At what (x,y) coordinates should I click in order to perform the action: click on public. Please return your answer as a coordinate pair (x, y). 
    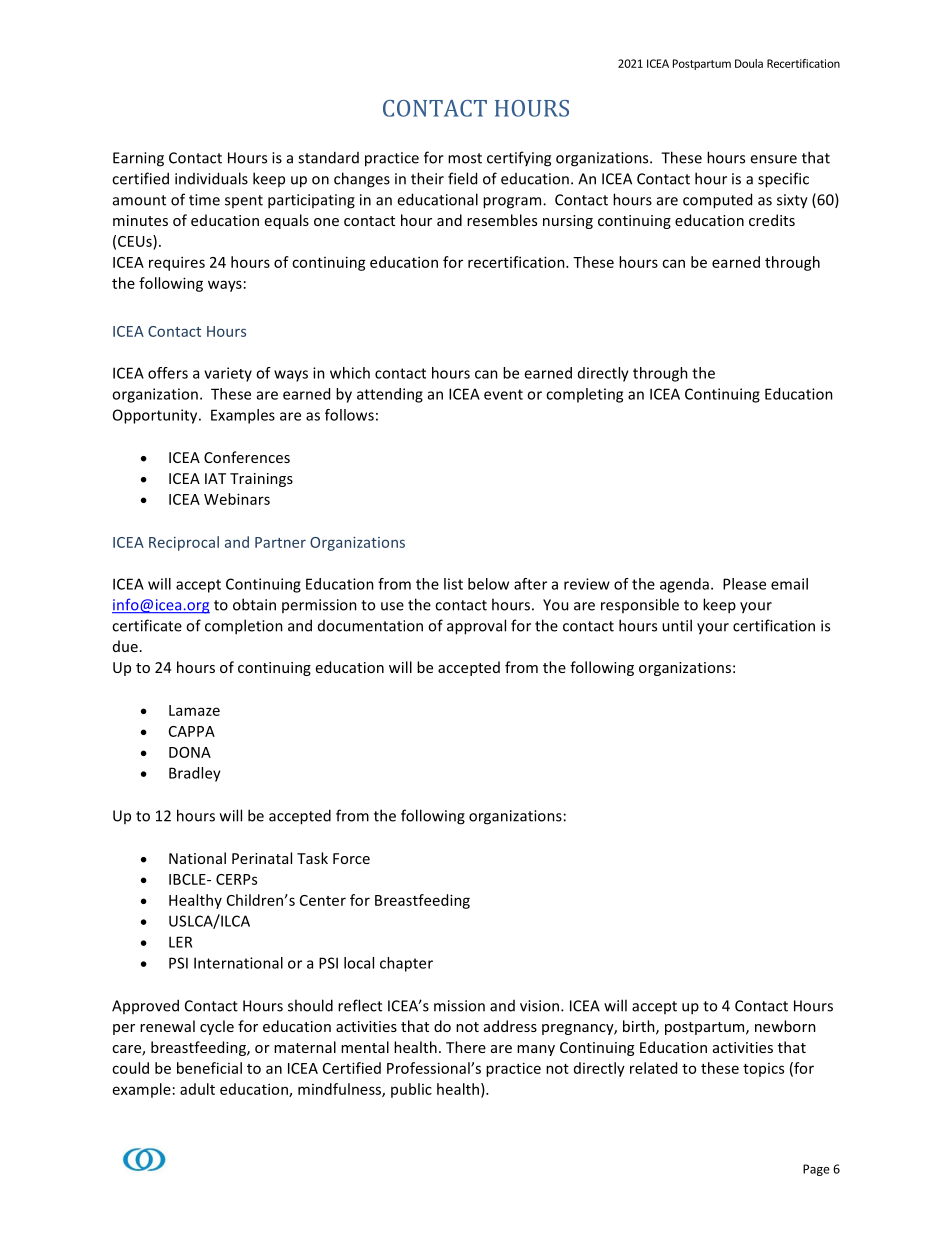
    Looking at the image, I should click on (411, 1090).
